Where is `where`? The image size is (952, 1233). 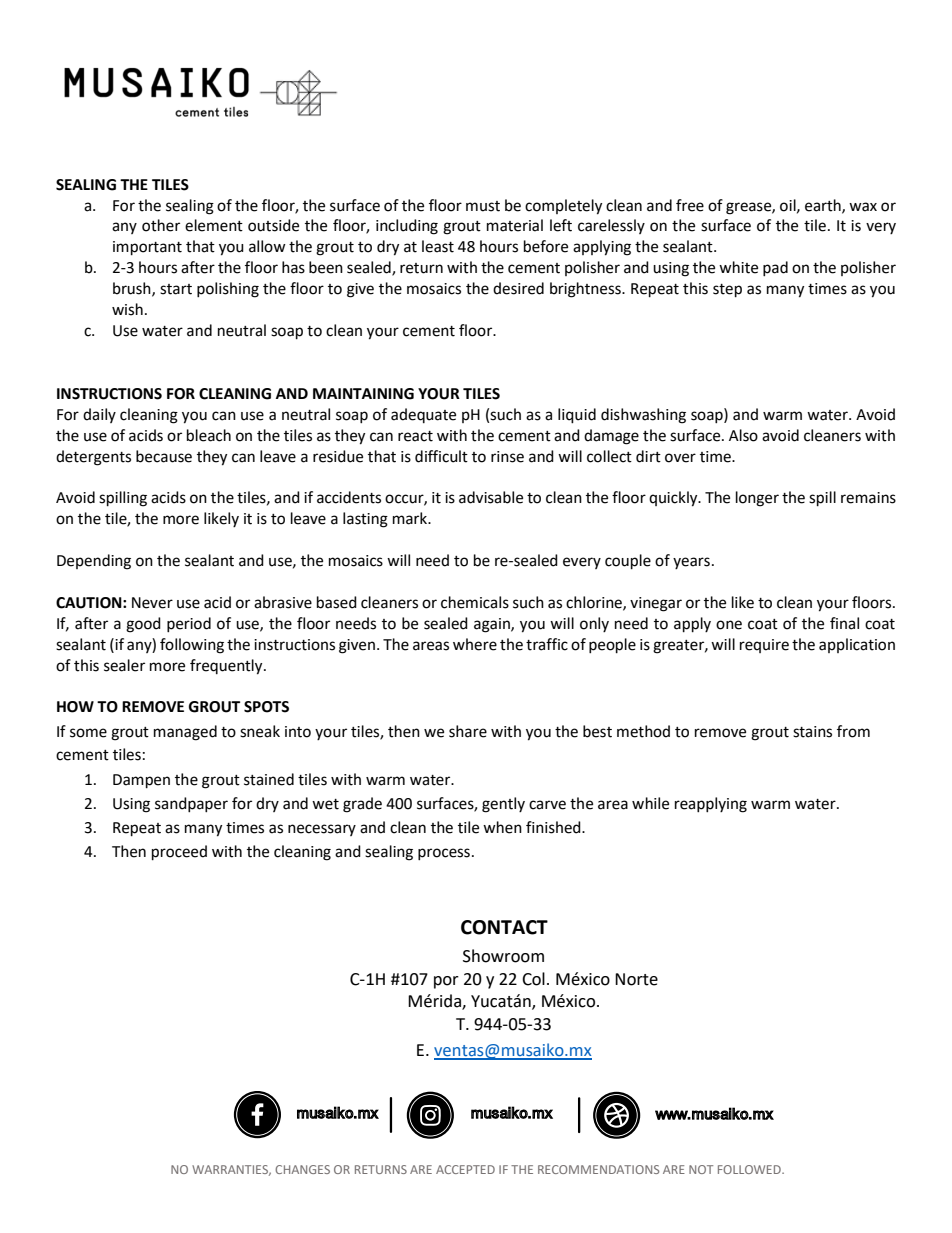 where is located at coordinates (475, 644).
